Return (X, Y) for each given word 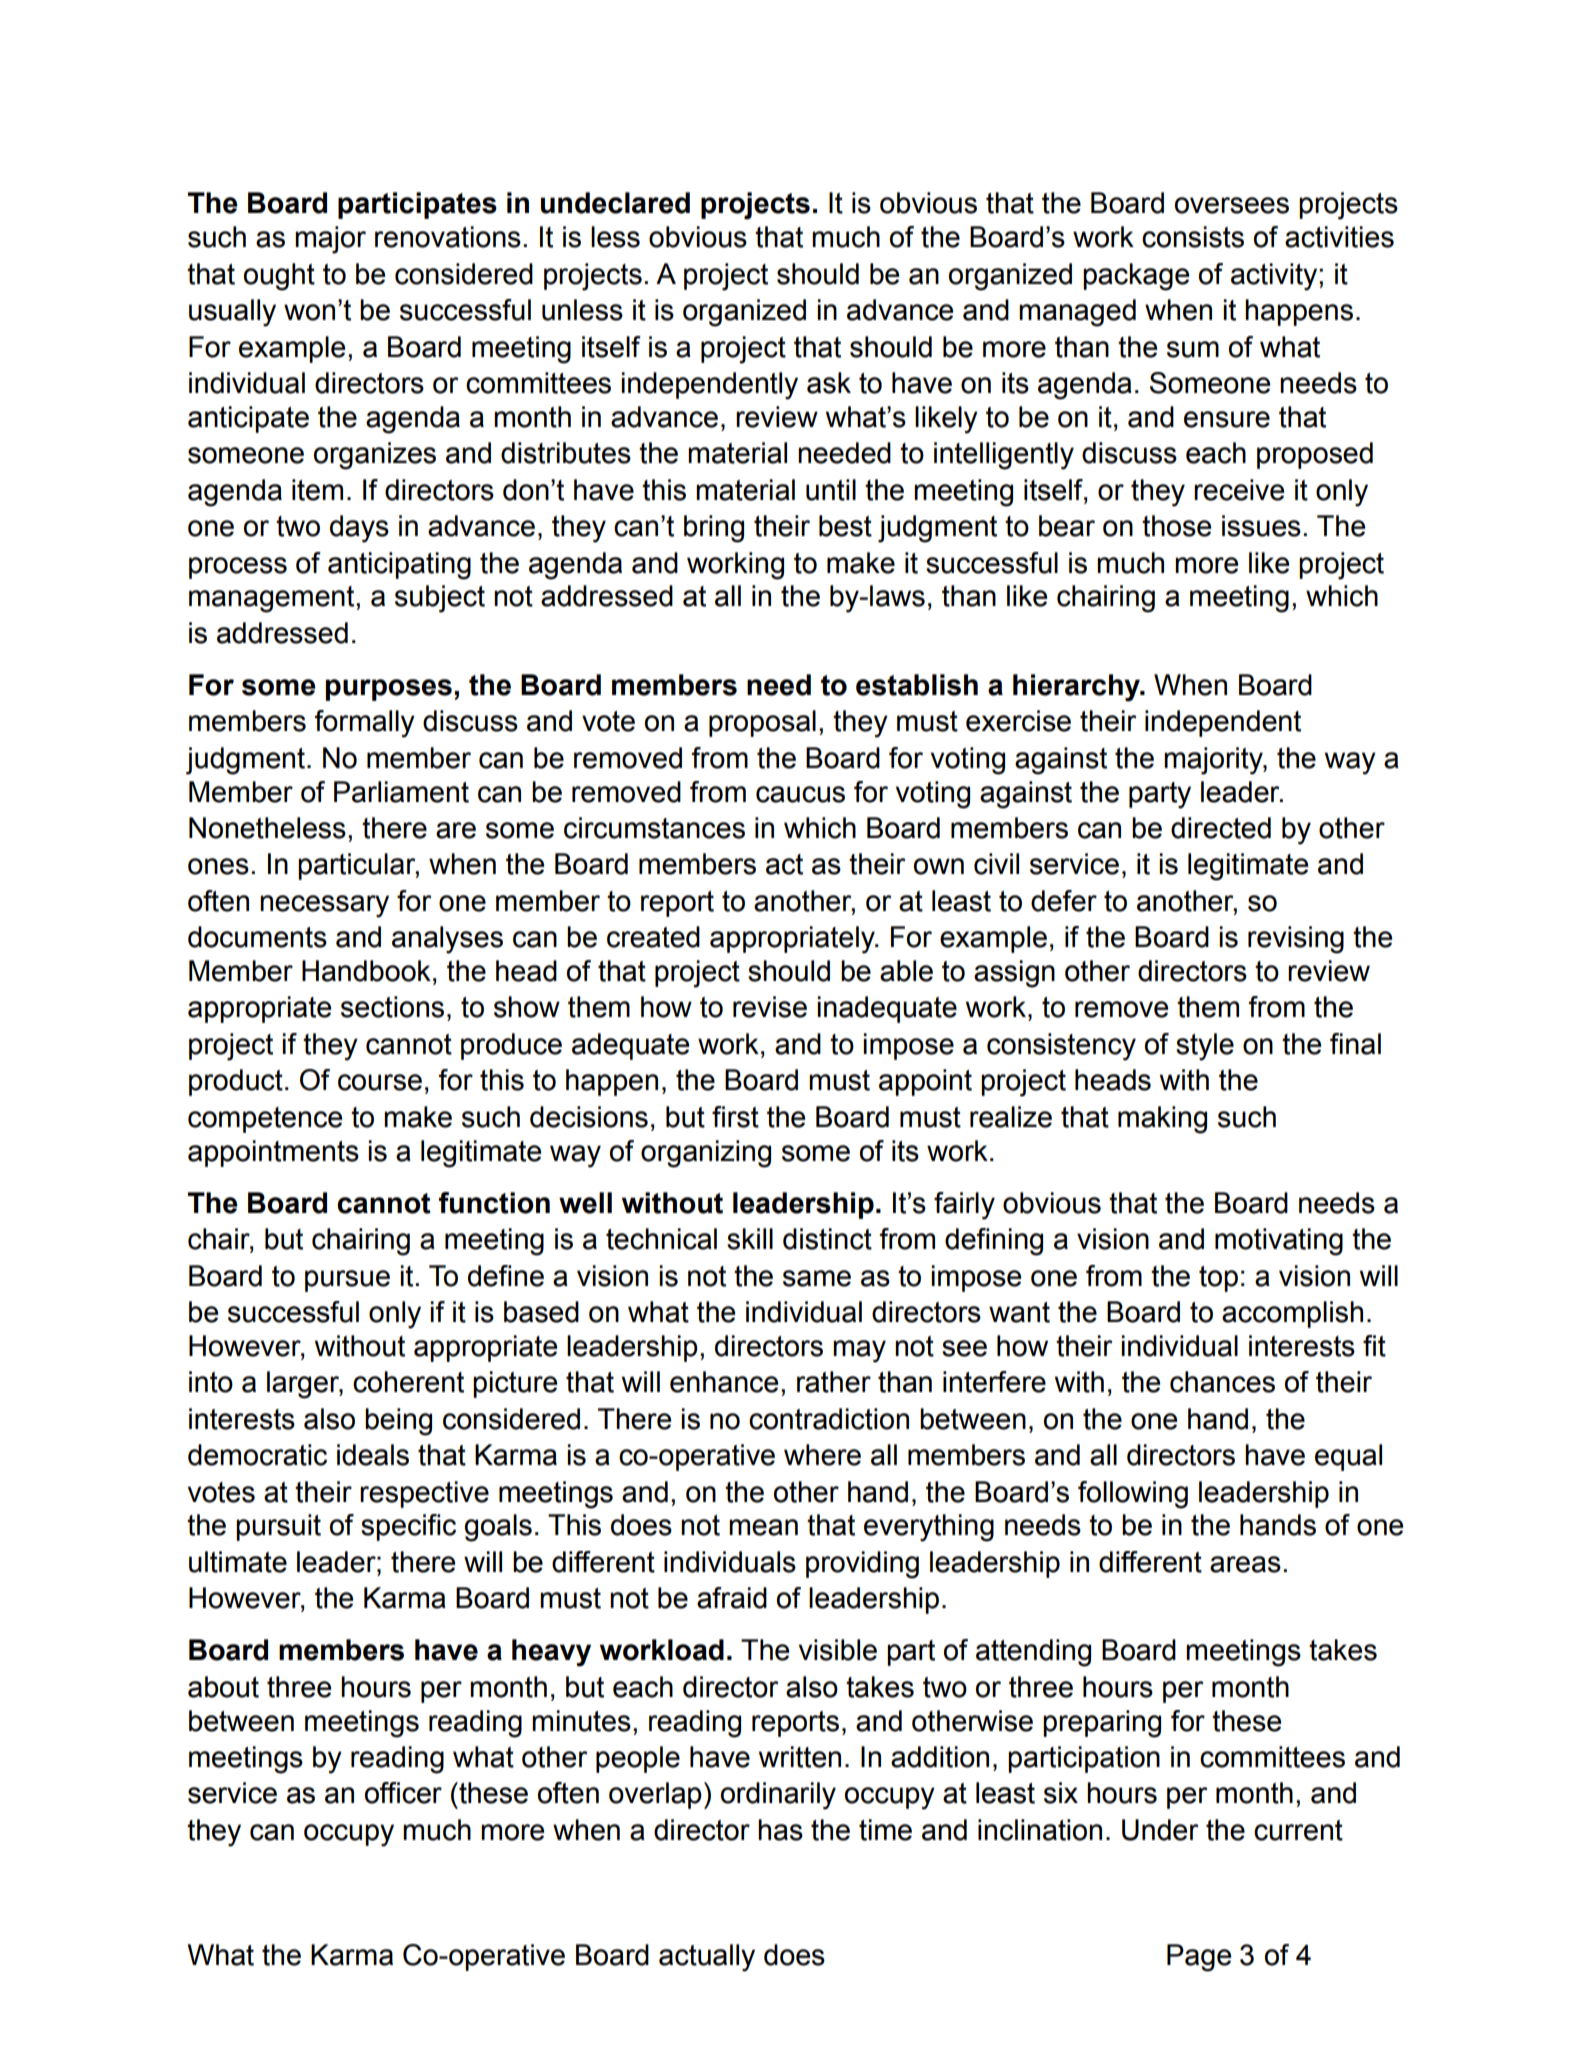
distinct (827, 1239)
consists (1193, 237)
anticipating (399, 566)
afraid (732, 1598)
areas (1245, 1564)
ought (279, 277)
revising (1296, 940)
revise (770, 1007)
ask (829, 383)
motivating (1279, 1242)
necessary (324, 906)
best (845, 526)
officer (403, 1793)
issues (1261, 526)
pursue (347, 1281)
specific (408, 1527)
